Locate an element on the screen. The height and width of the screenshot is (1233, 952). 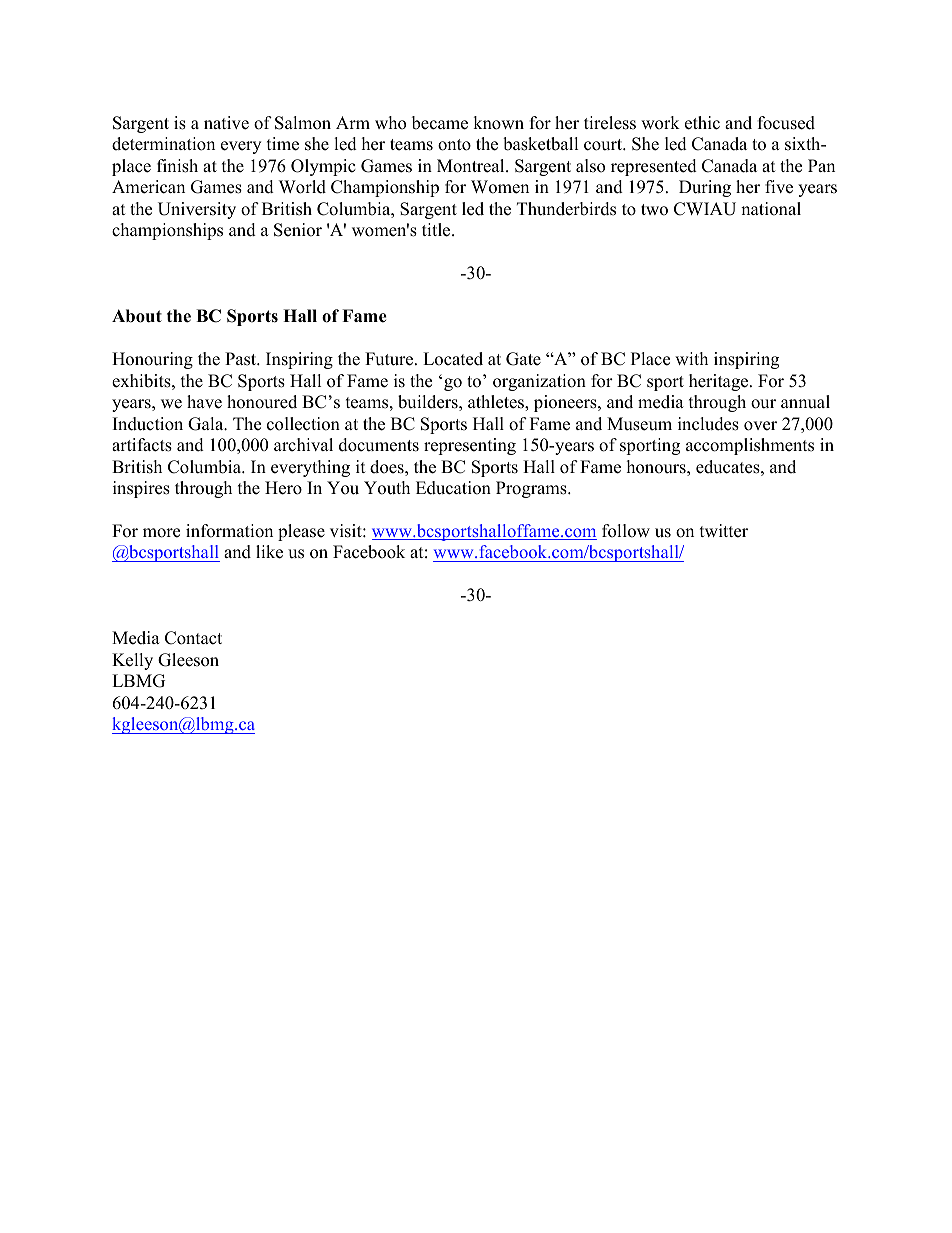
like is located at coordinates (269, 552).
